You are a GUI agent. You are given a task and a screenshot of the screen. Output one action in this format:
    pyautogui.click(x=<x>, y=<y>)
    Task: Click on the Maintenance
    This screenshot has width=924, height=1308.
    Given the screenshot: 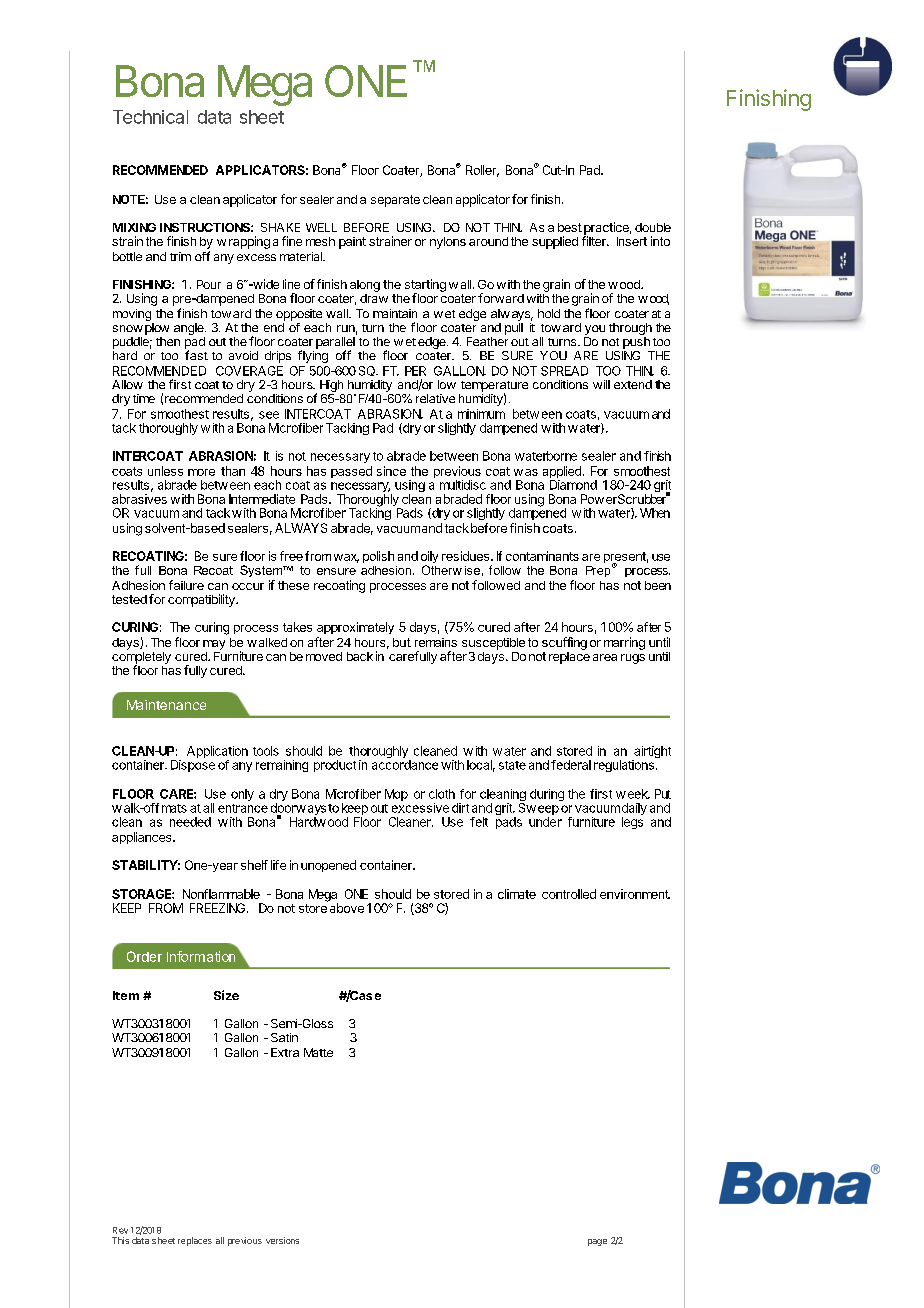 What is the action you would take?
    pyautogui.click(x=166, y=705)
